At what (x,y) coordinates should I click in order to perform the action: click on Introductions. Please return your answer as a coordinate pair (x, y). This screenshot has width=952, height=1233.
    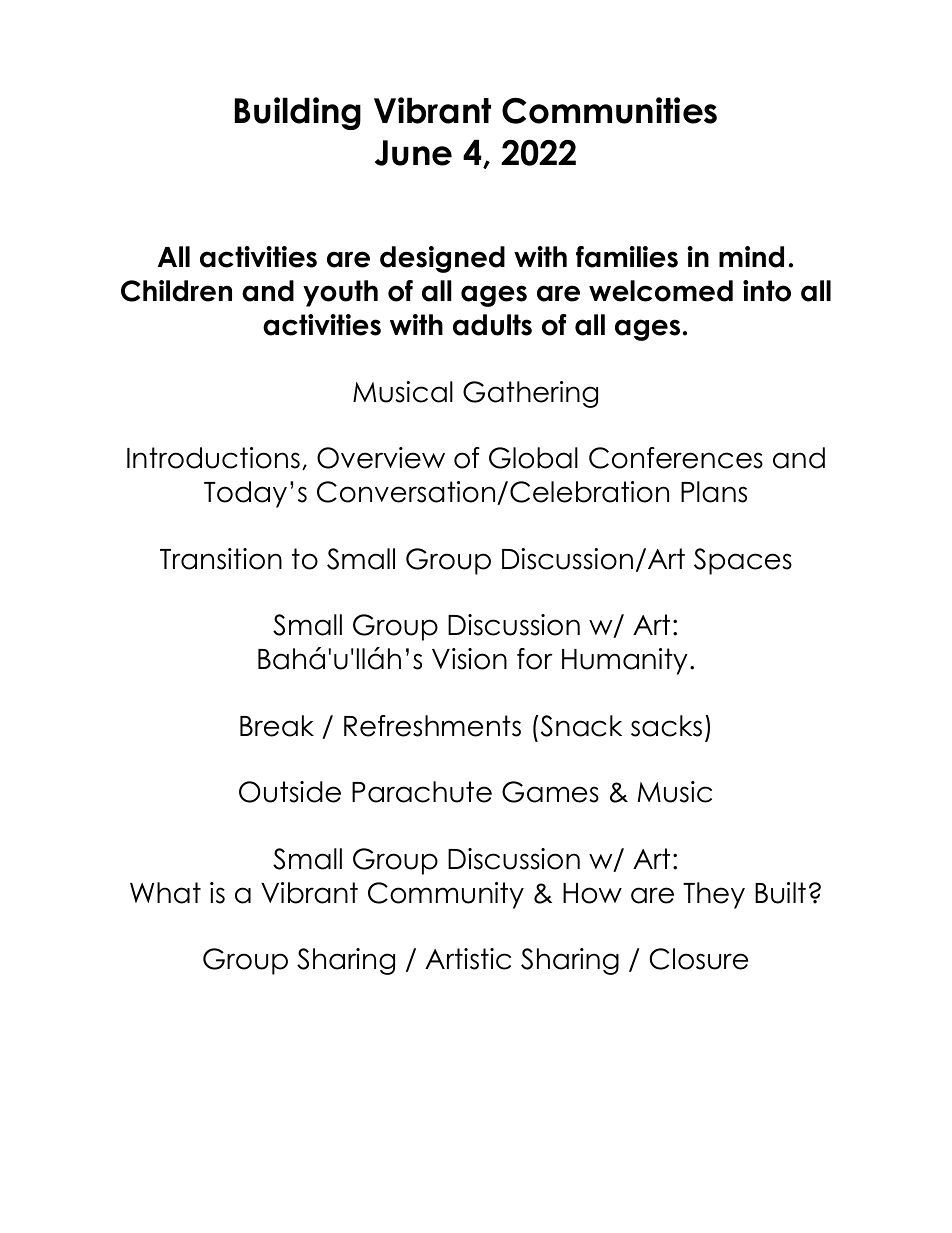
    Looking at the image, I should click on (213, 458).
